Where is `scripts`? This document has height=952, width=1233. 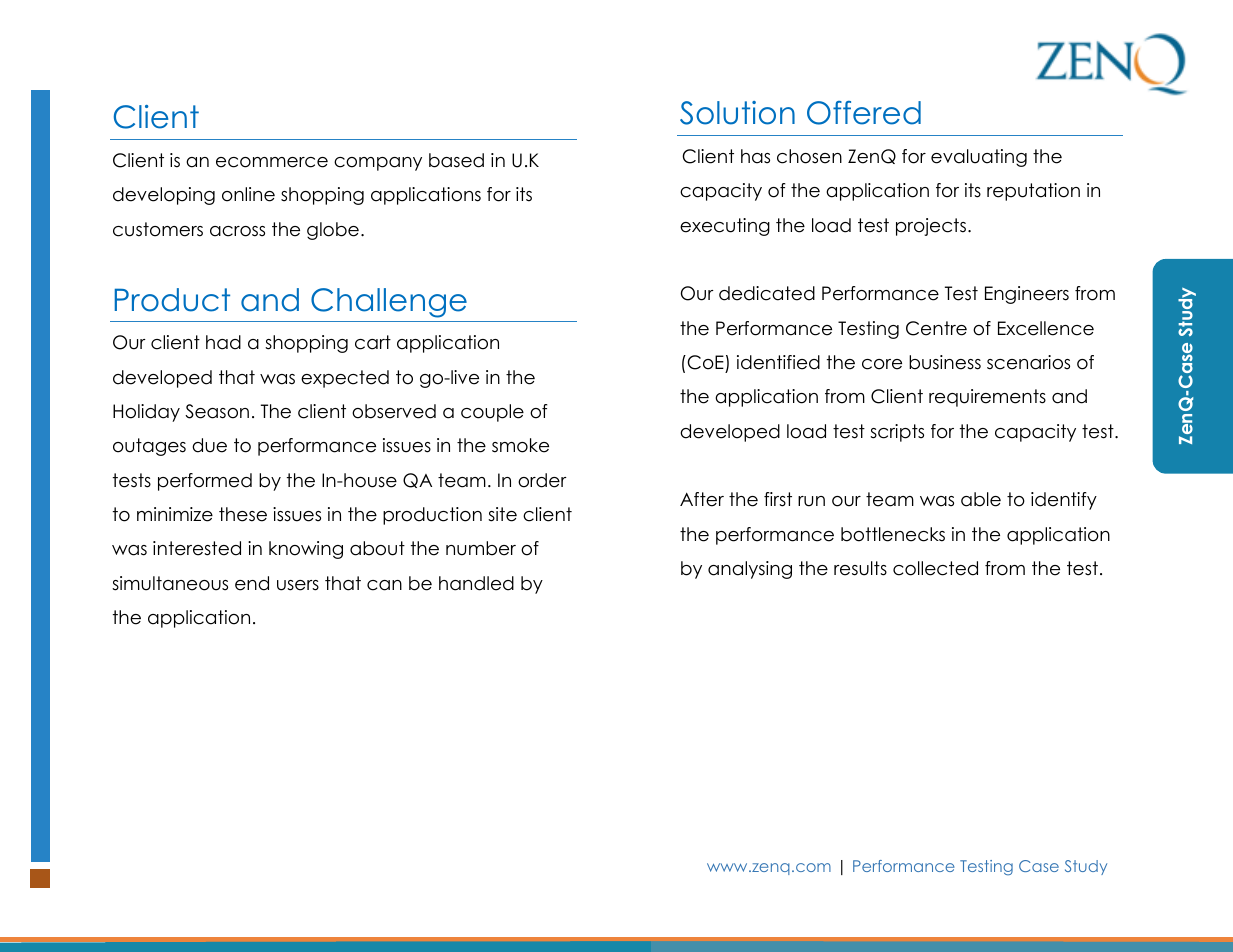 scripts is located at coordinates (897, 433).
